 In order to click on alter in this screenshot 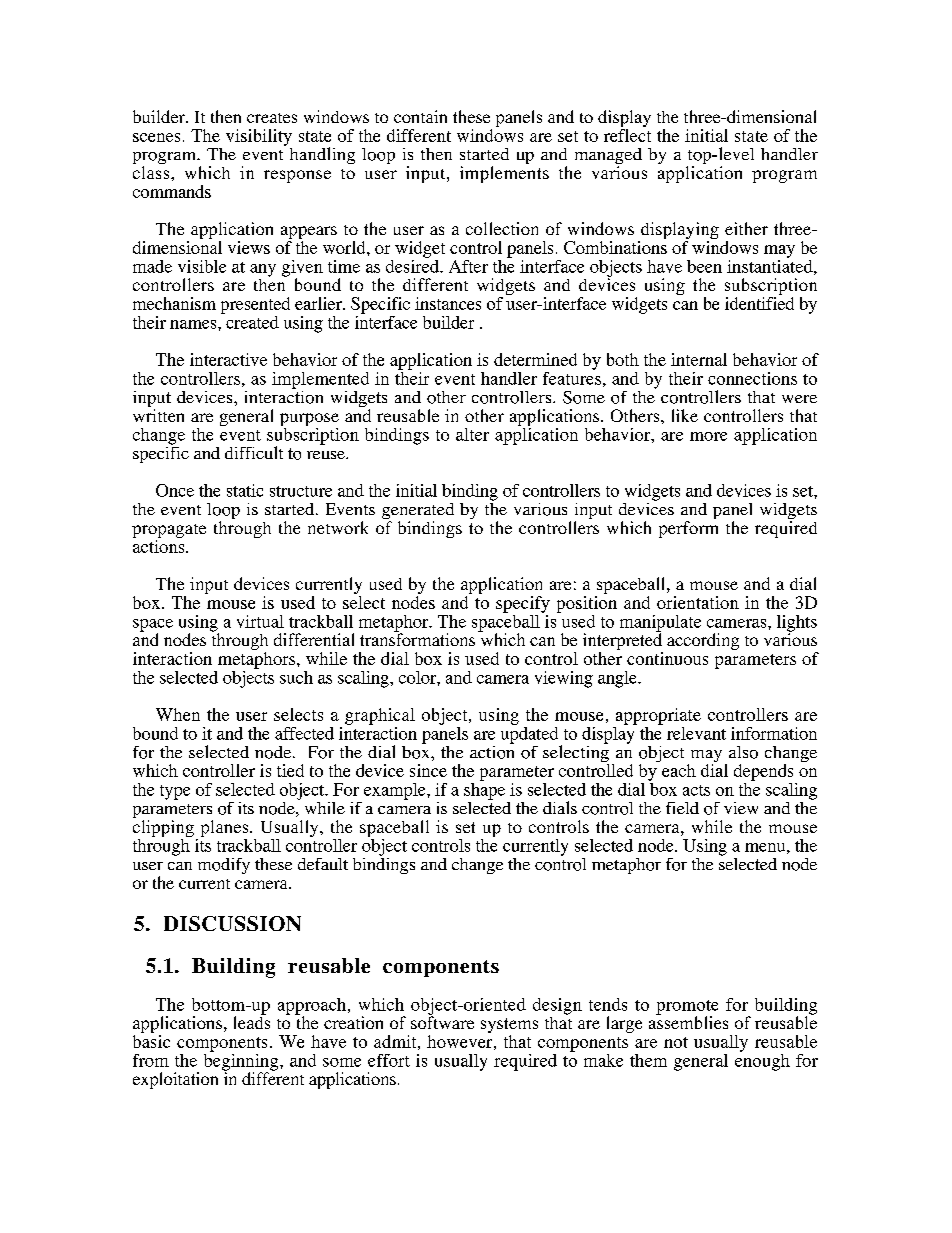, I will do `click(472, 434)`.
